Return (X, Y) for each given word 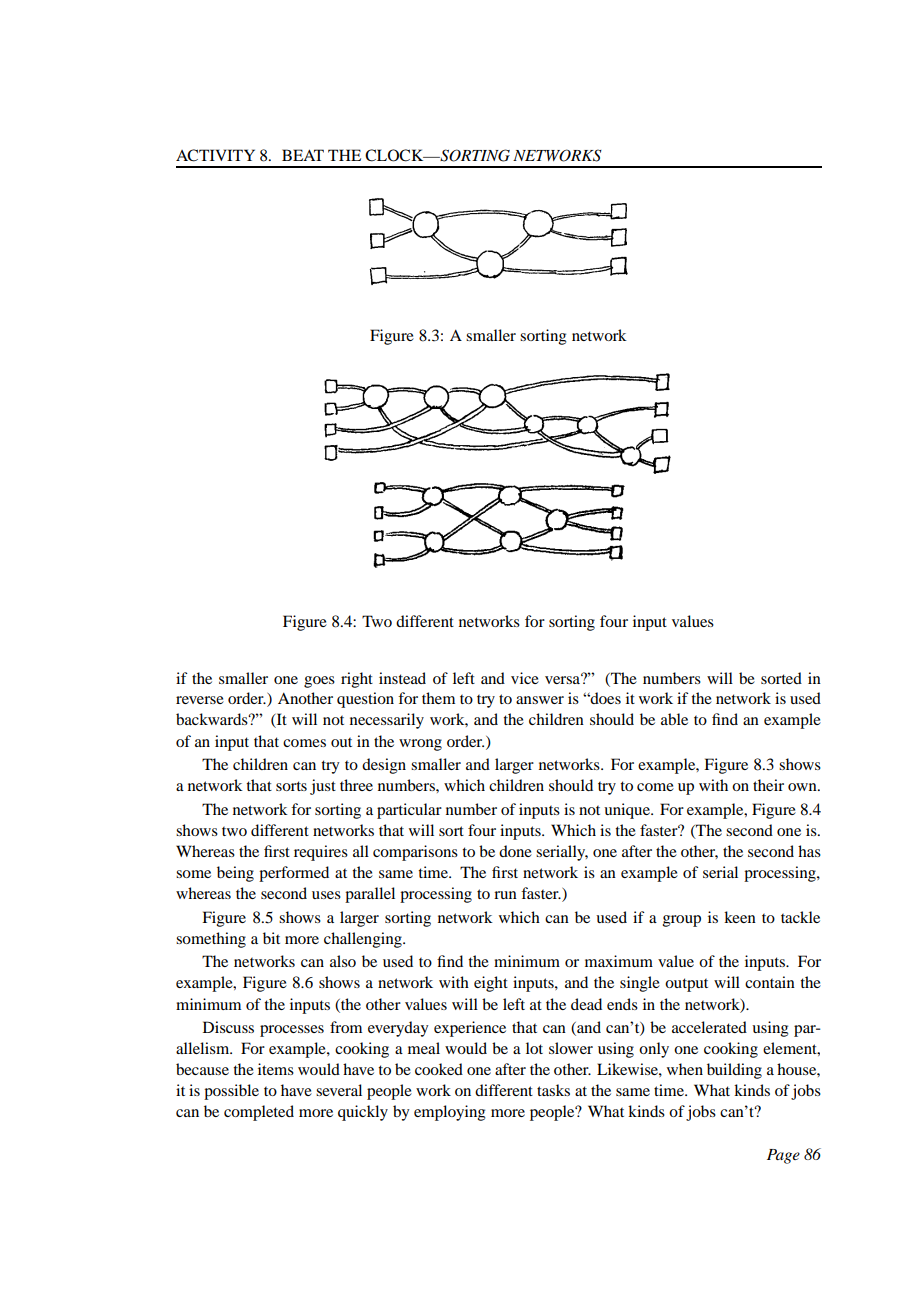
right (357, 680)
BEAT (303, 155)
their (768, 785)
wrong (420, 745)
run (505, 895)
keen (740, 917)
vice (525, 678)
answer (540, 700)
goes (319, 682)
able (674, 719)
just (323, 787)
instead (402, 678)
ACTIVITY (215, 155)
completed (259, 1113)
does (605, 698)
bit (271, 938)
